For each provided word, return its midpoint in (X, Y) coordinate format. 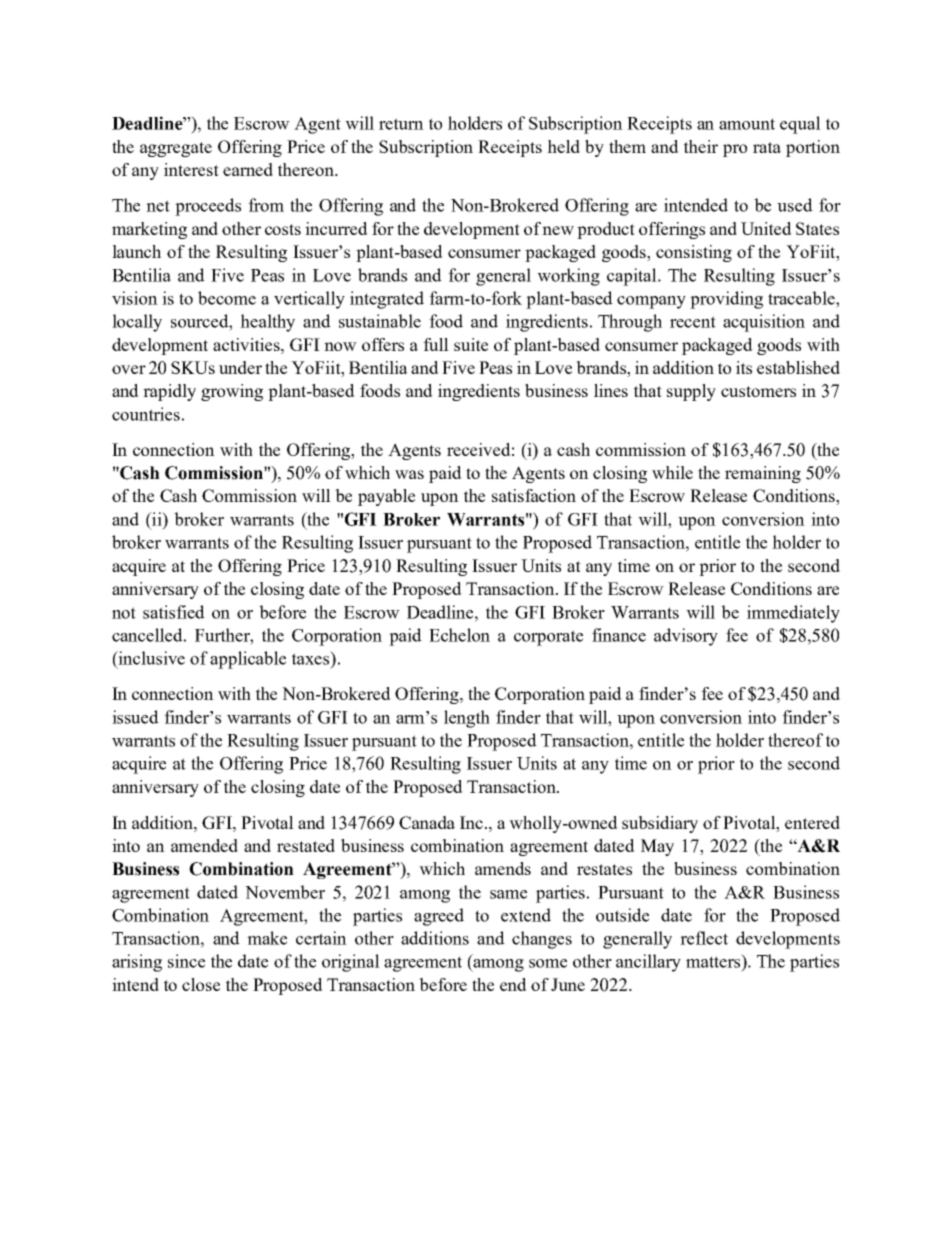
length (467, 719)
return (401, 124)
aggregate (176, 149)
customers (758, 391)
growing (232, 392)
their (701, 146)
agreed (439, 917)
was (409, 474)
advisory (686, 637)
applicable (248, 660)
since (186, 961)
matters (714, 961)
